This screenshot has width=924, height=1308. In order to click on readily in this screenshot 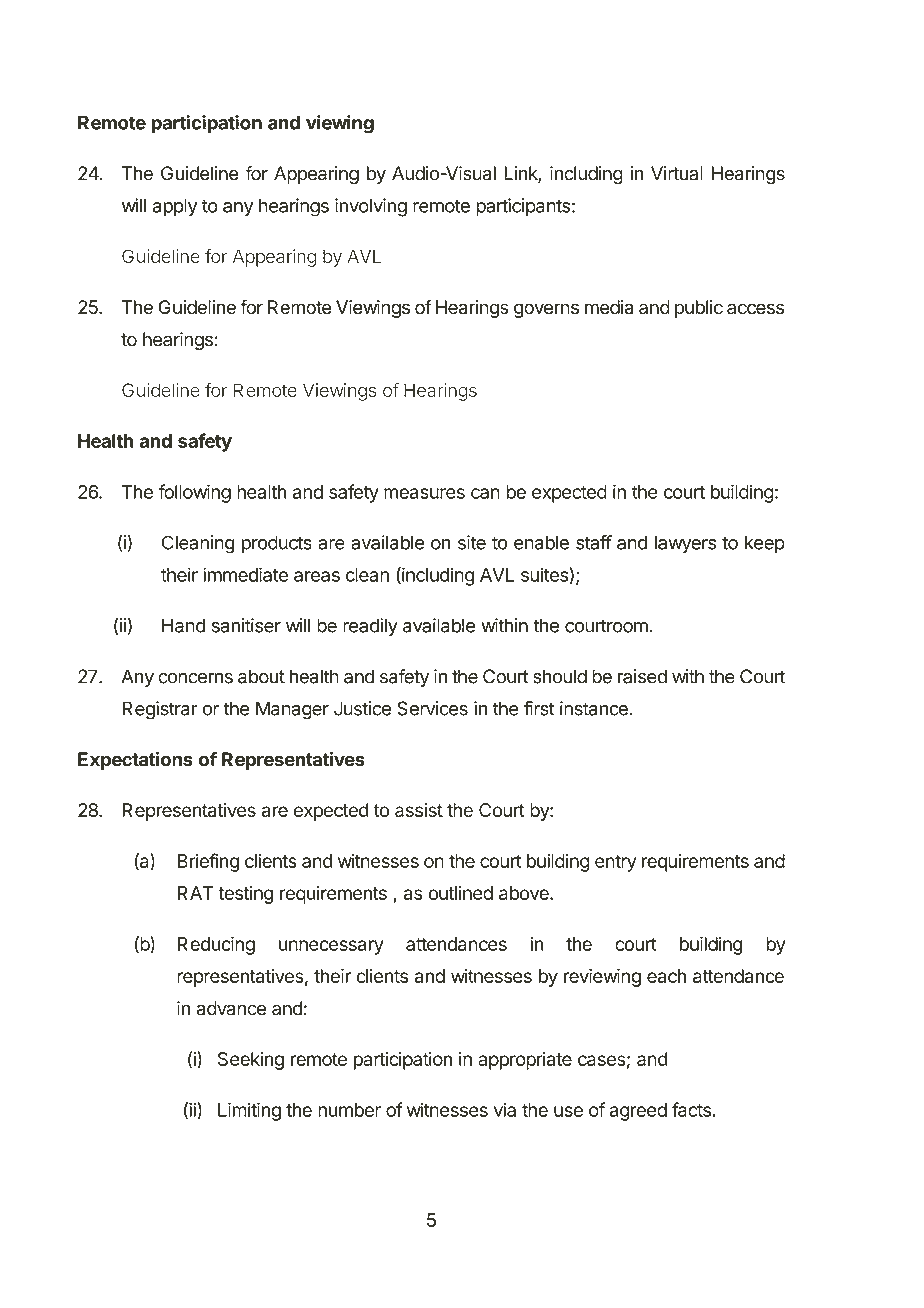, I will do `click(370, 627)`.
